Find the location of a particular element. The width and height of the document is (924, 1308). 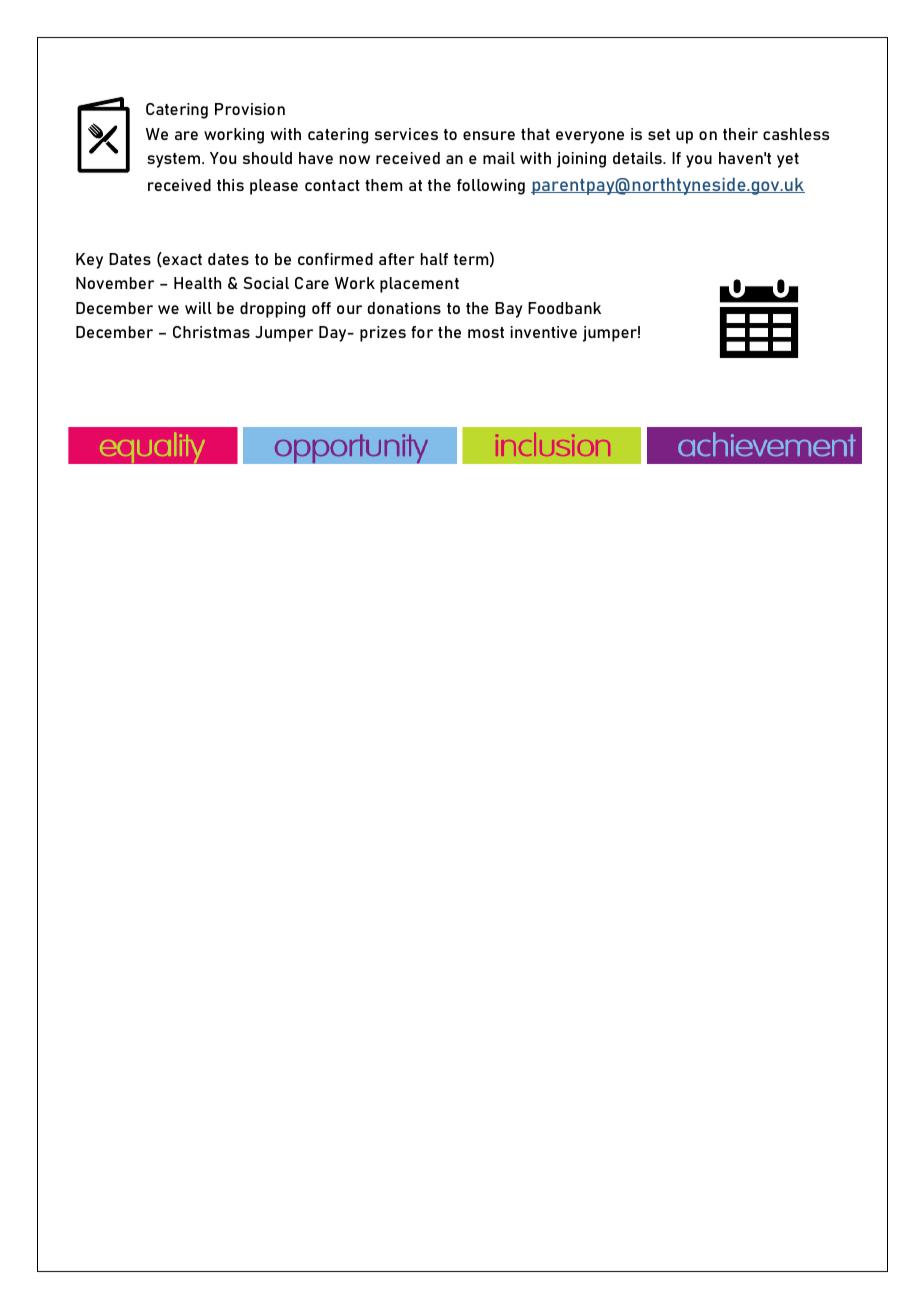

services is located at coordinates (406, 134).
